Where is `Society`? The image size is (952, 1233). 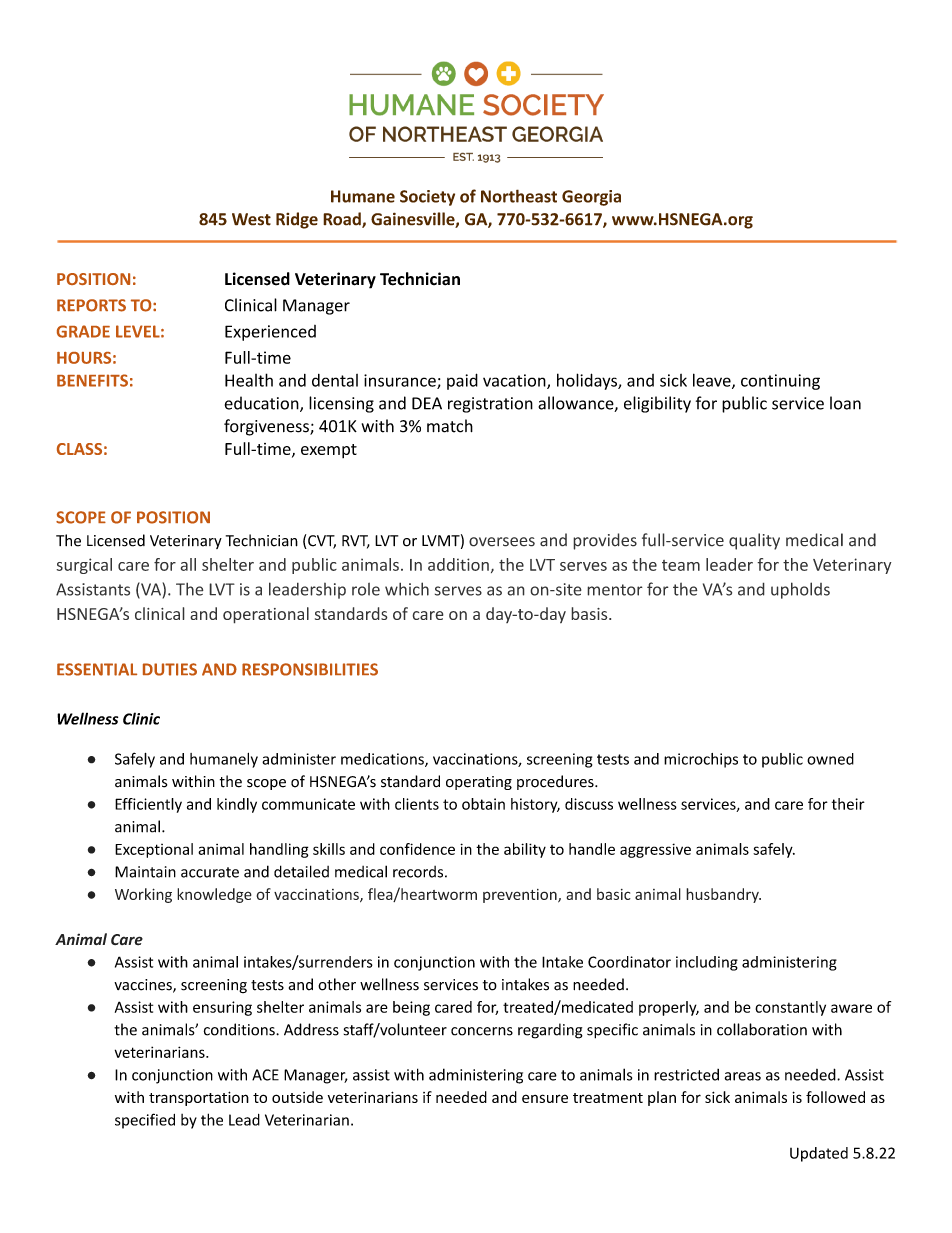 Society is located at coordinates (427, 198).
